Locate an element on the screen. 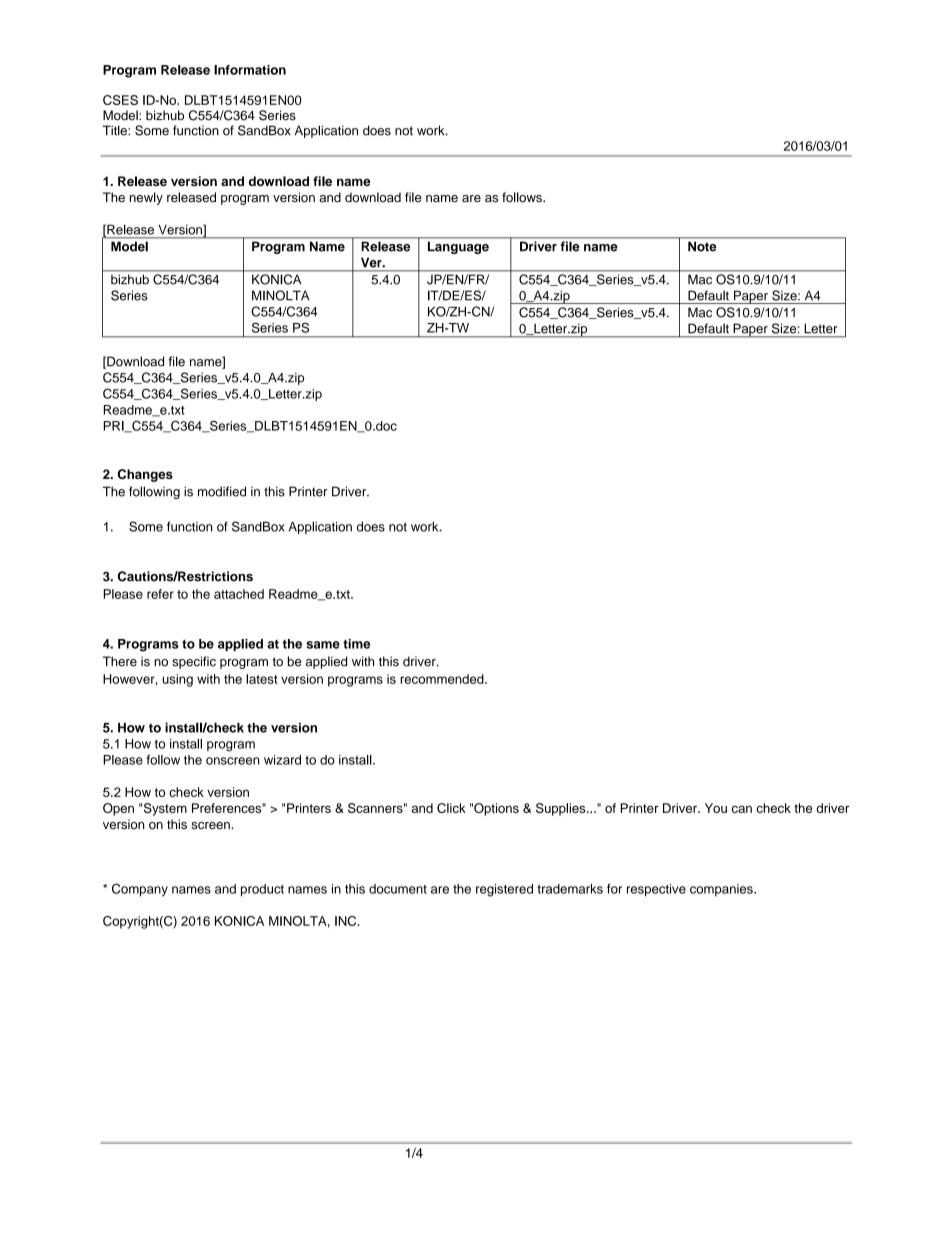 The width and height of the screenshot is (952, 1233). Information is located at coordinates (250, 70).
